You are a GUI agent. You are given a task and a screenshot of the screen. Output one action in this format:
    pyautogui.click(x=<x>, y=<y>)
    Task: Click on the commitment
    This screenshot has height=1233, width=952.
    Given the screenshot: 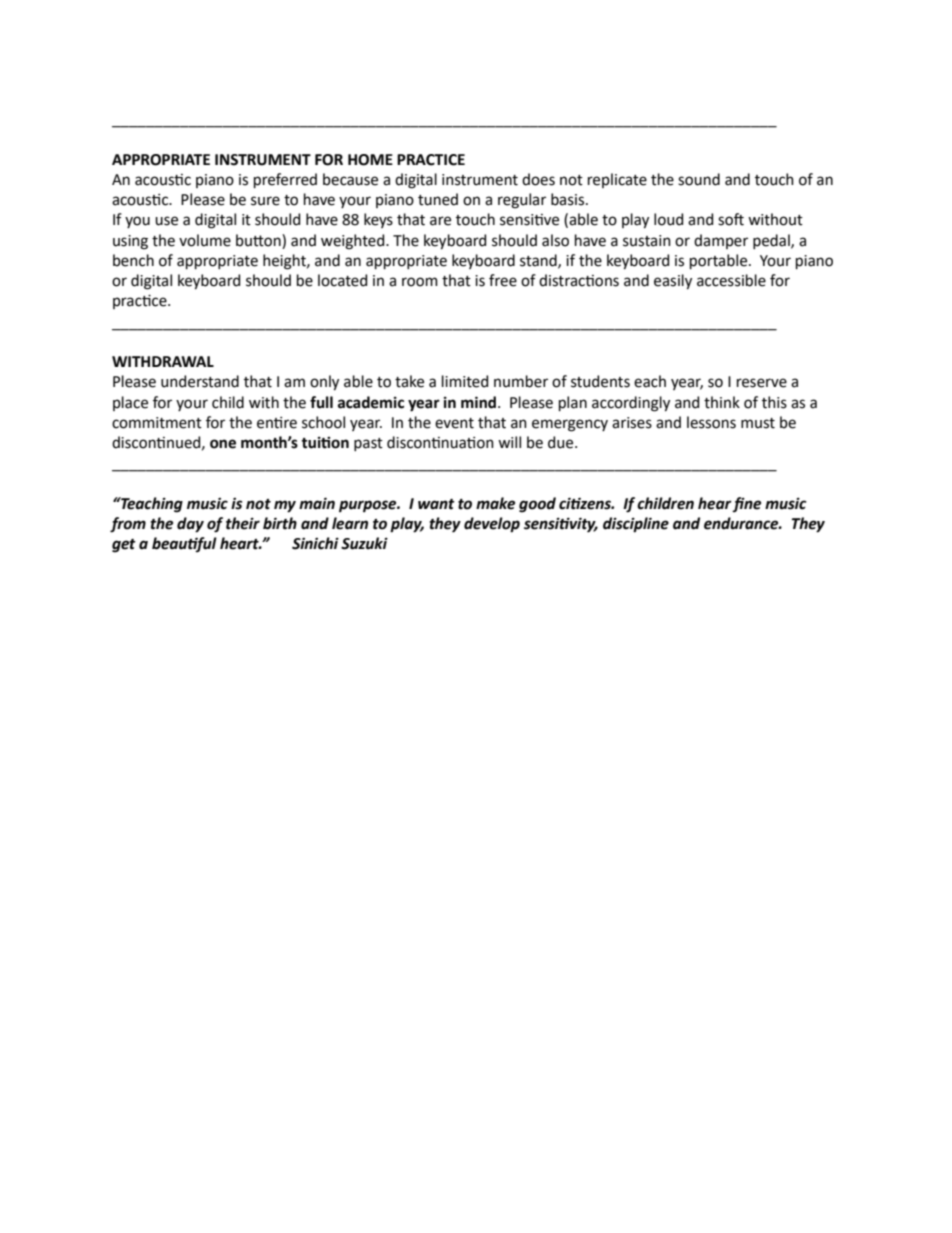 What is the action you would take?
    pyautogui.click(x=157, y=423)
